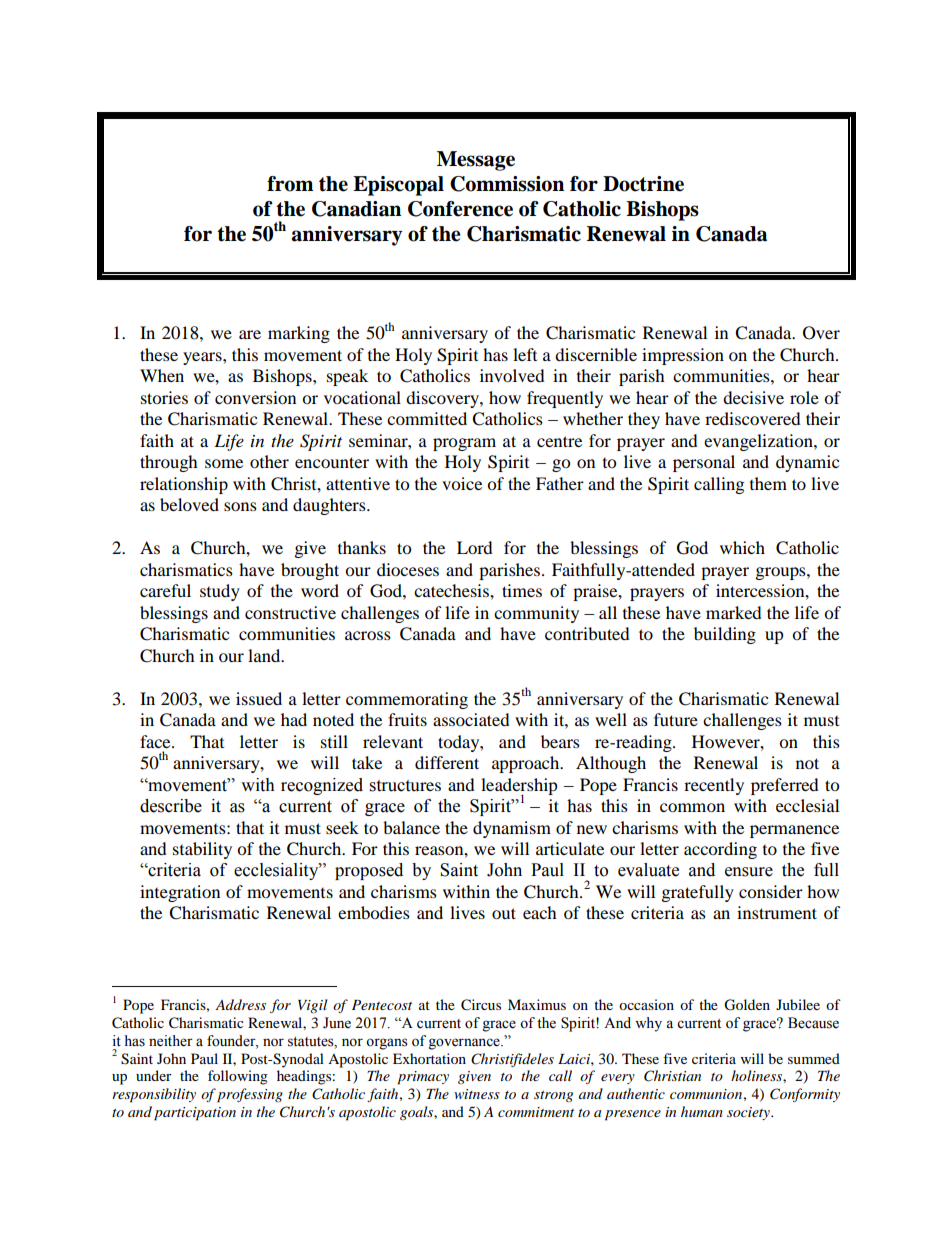 The height and width of the screenshot is (1233, 952). Describe the element at coordinates (512, 829) in the screenshot. I see `dynamism` at that location.
